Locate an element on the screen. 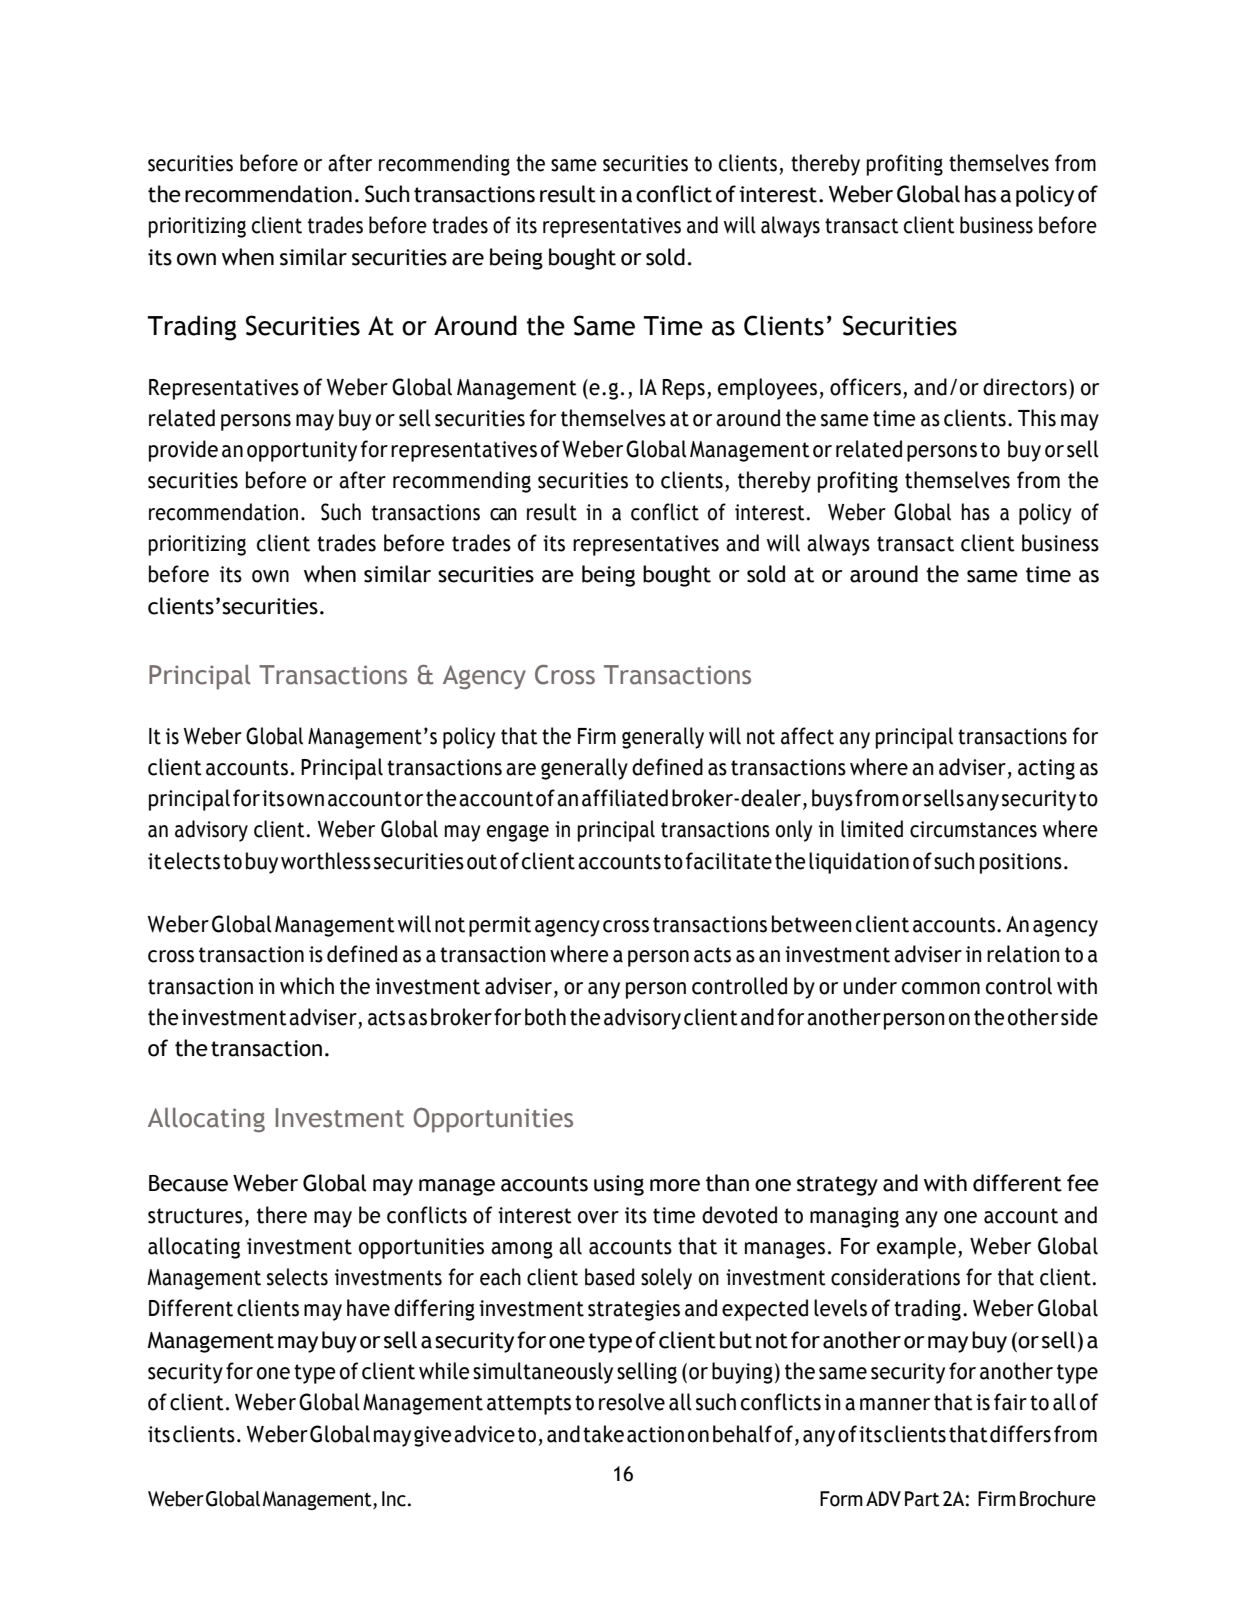  affect is located at coordinates (807, 736).
